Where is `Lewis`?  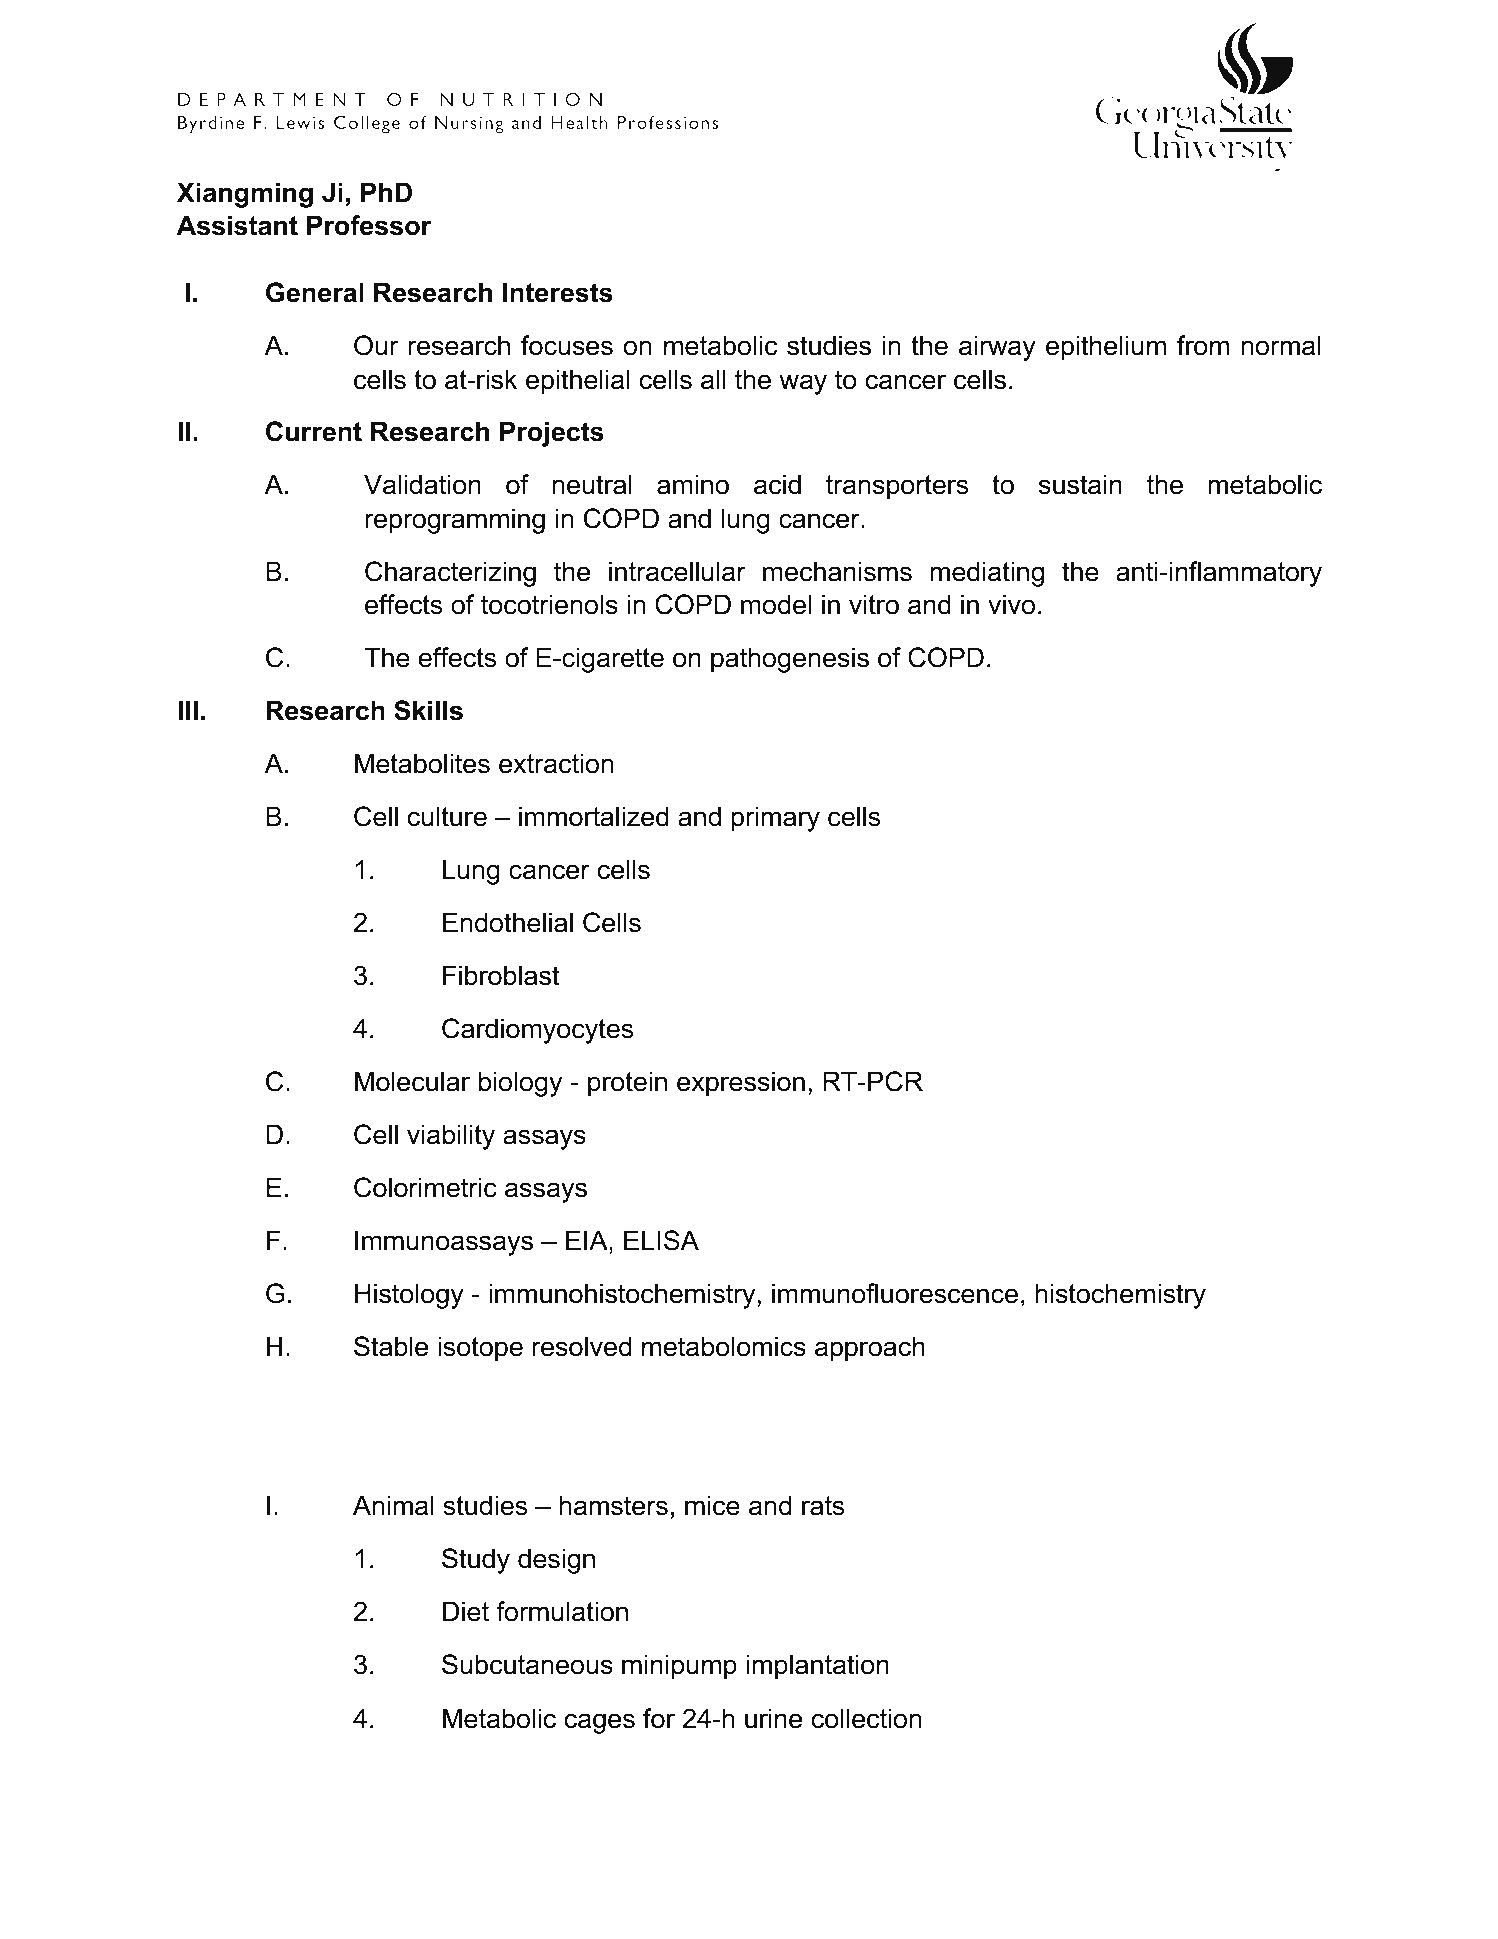 Lewis is located at coordinates (300, 122).
